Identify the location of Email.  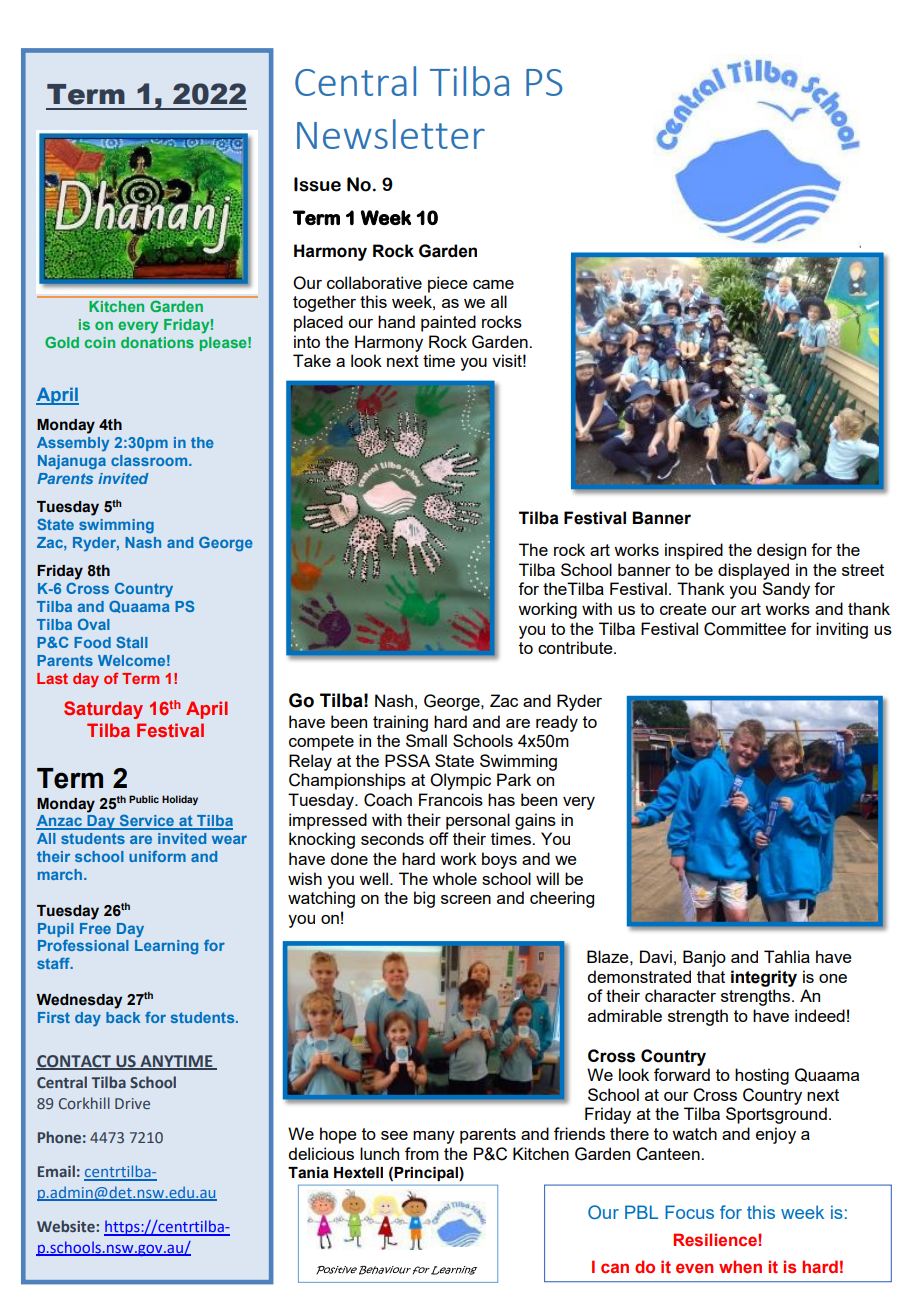
(56, 1171).
